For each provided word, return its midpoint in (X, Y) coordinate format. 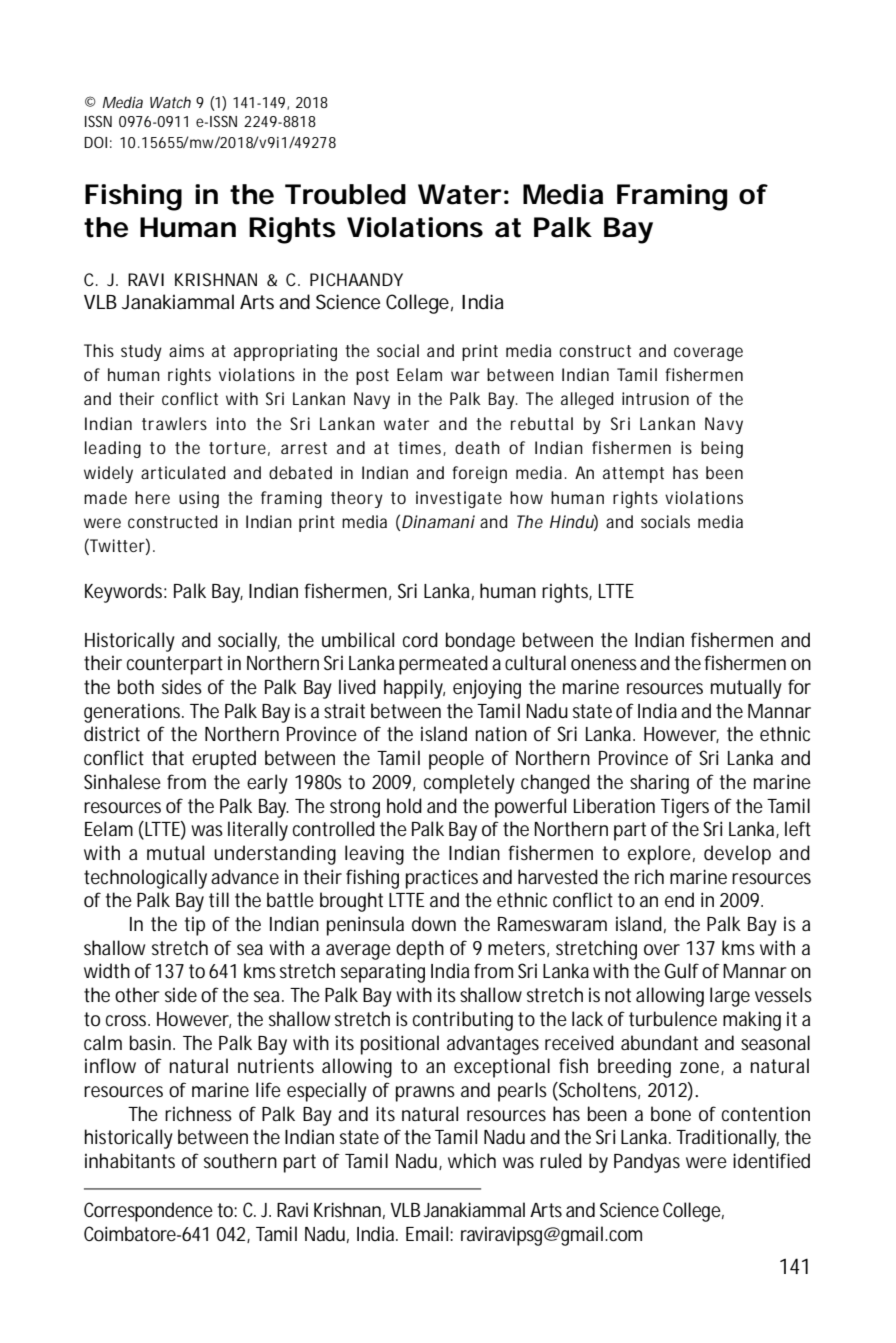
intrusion (655, 398)
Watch (170, 102)
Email (428, 1233)
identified (771, 1161)
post (372, 377)
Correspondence (148, 1212)
